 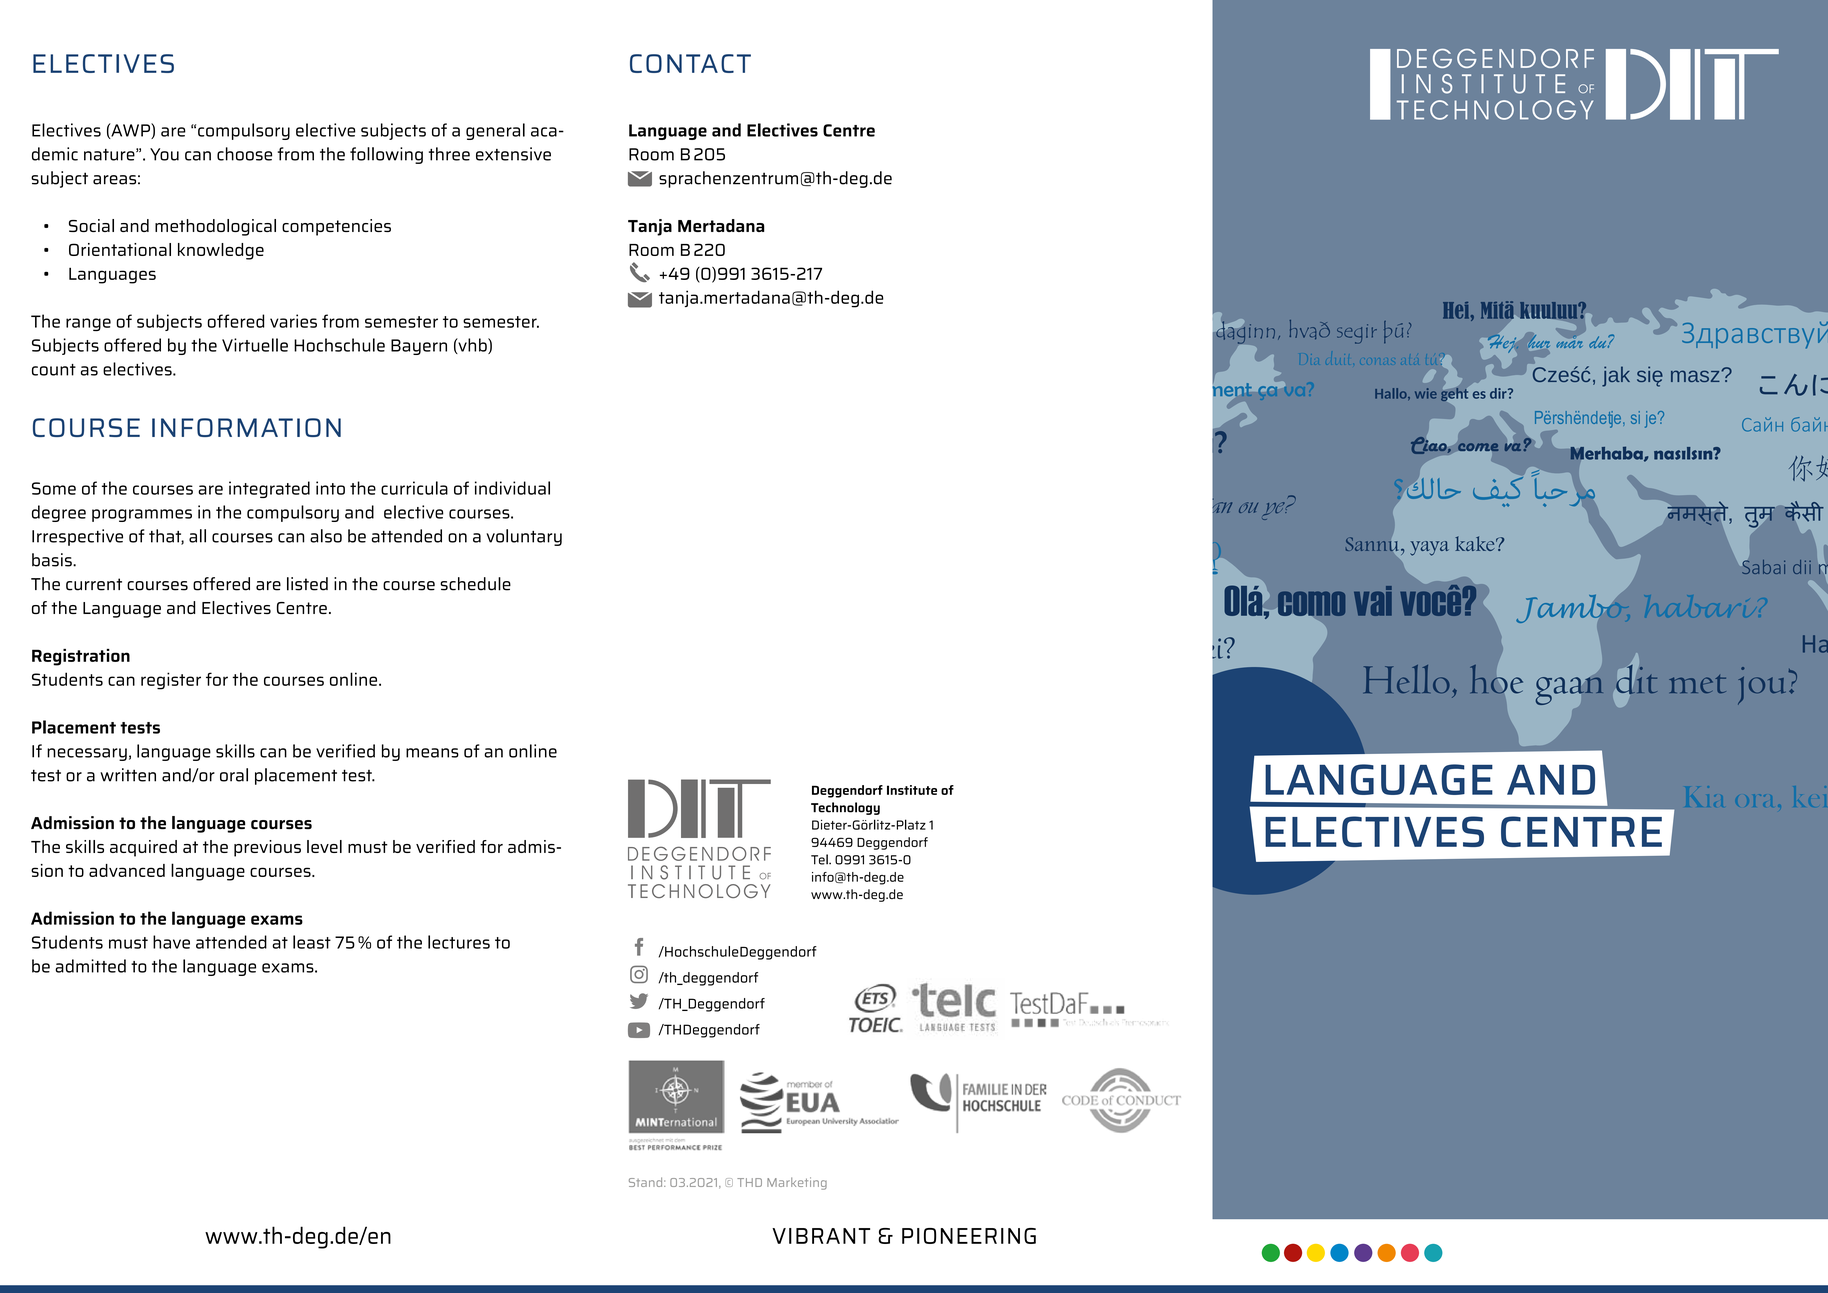 What do you see at coordinates (244, 154) in the screenshot?
I see `choose` at bounding box center [244, 154].
